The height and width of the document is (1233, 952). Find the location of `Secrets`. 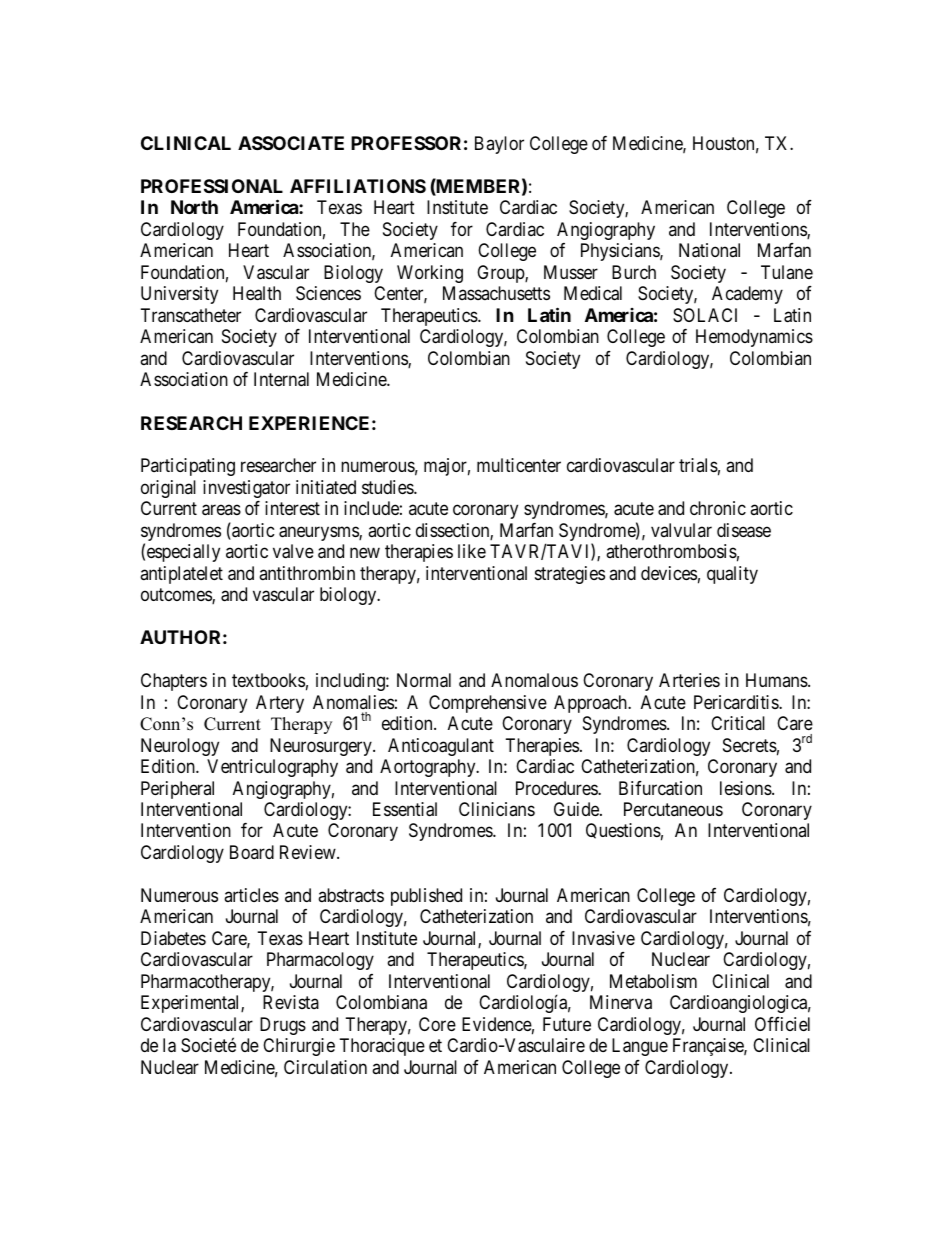

Secrets is located at coordinates (750, 745).
